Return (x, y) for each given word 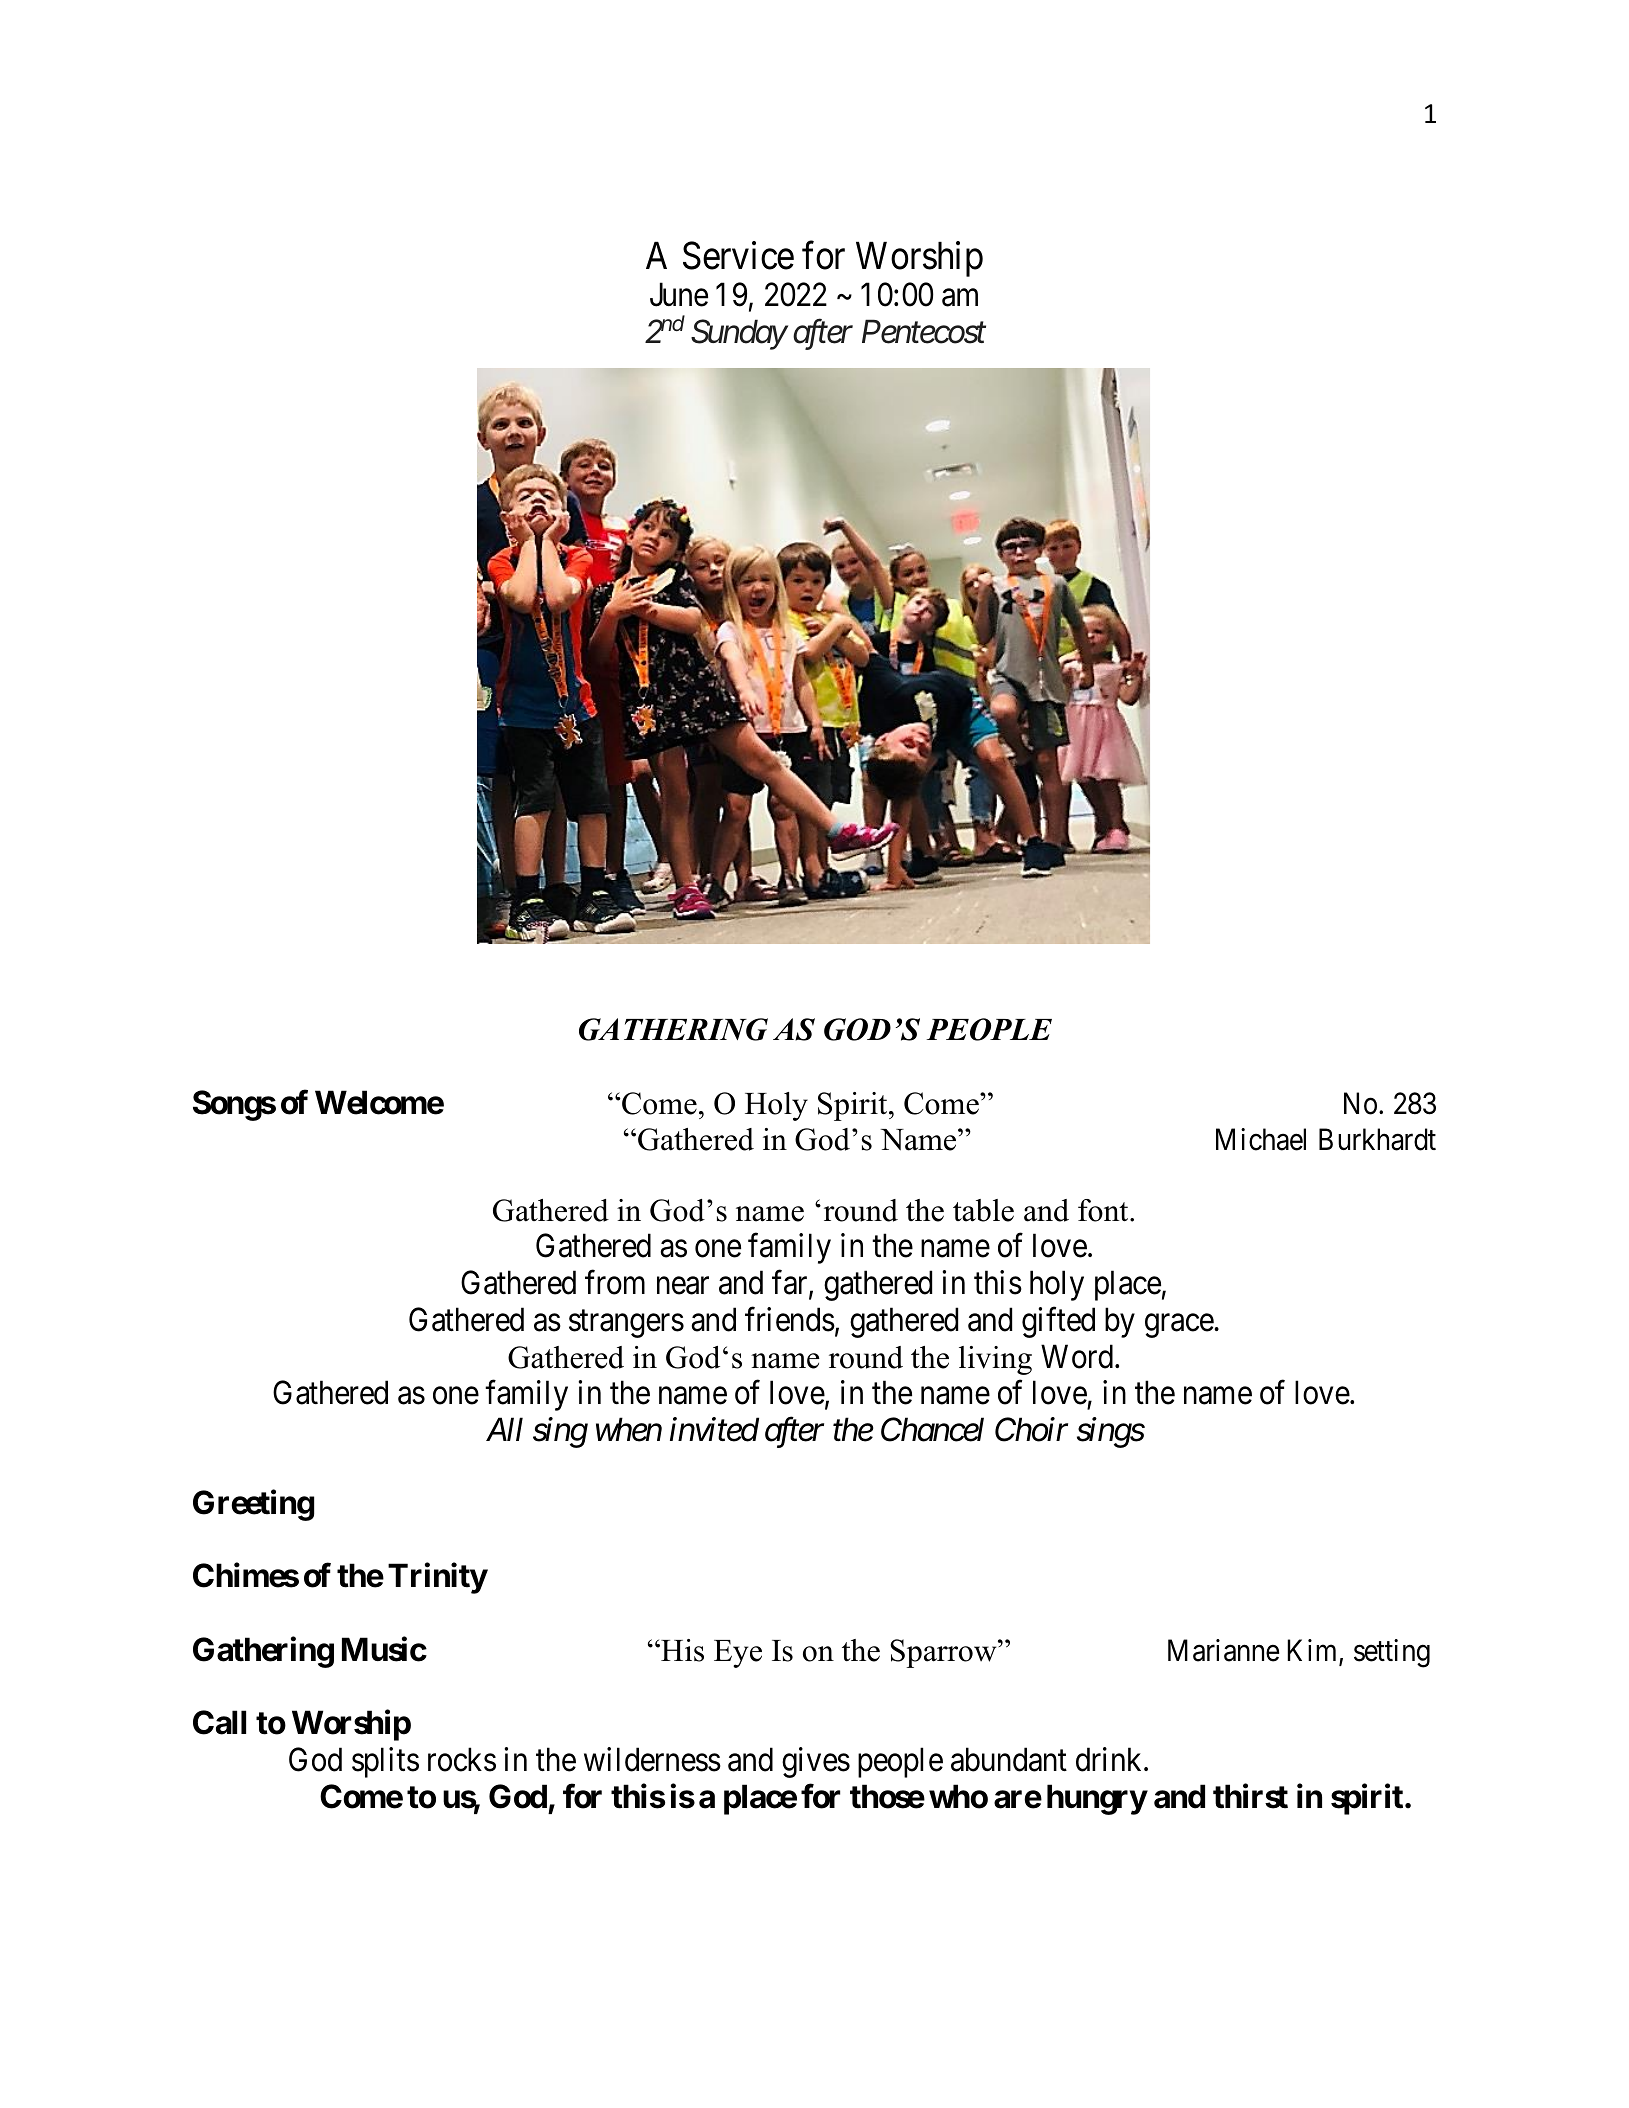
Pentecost (924, 332)
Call (219, 1722)
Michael (1261, 1139)
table (983, 1210)
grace (1180, 1326)
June (679, 295)
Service (738, 255)
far (791, 1283)
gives (816, 1762)
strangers (626, 1324)
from (615, 1282)
